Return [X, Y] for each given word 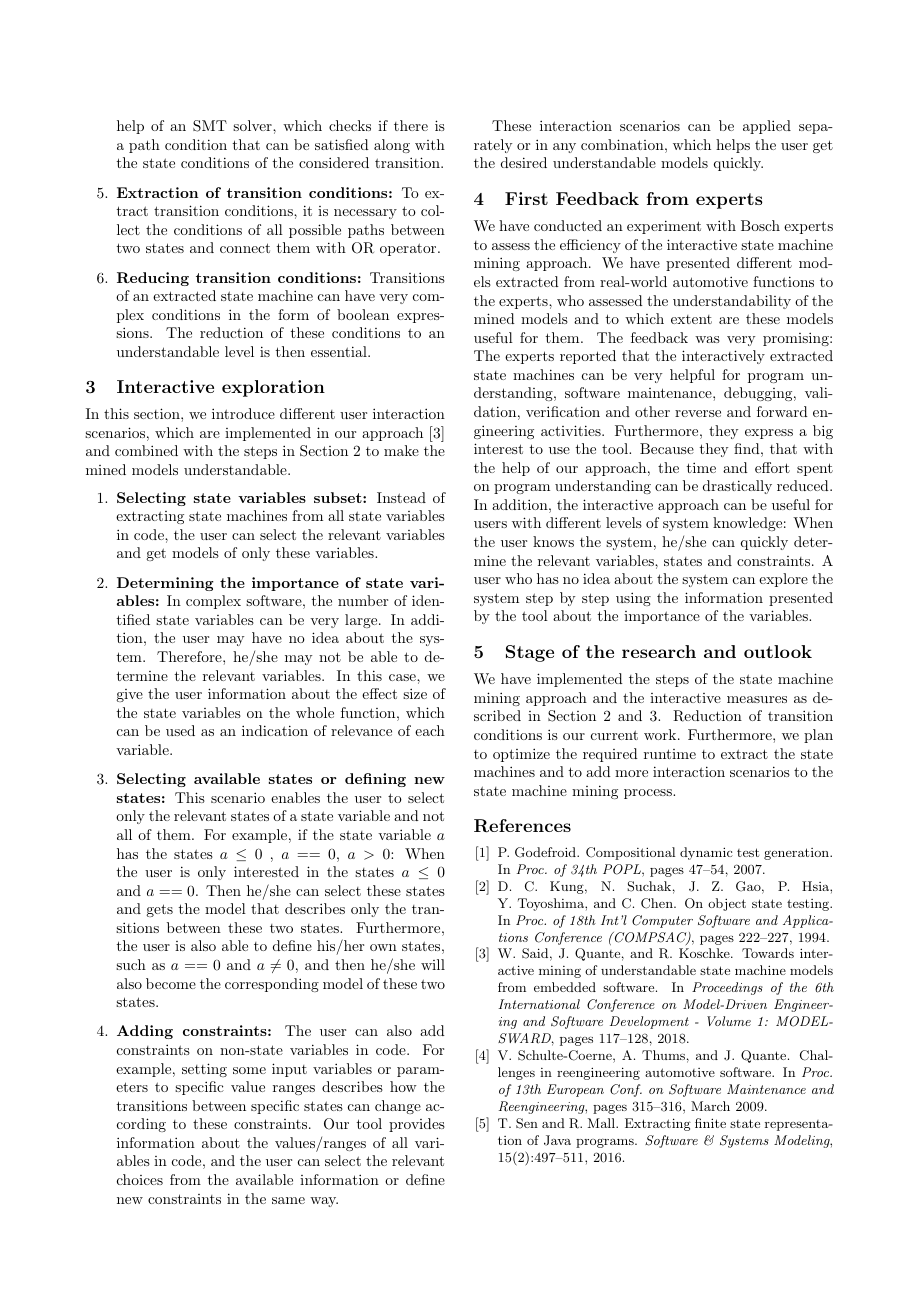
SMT [210, 126]
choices [140, 1179]
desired [524, 162]
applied [767, 127]
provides [417, 1125]
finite [710, 1123]
